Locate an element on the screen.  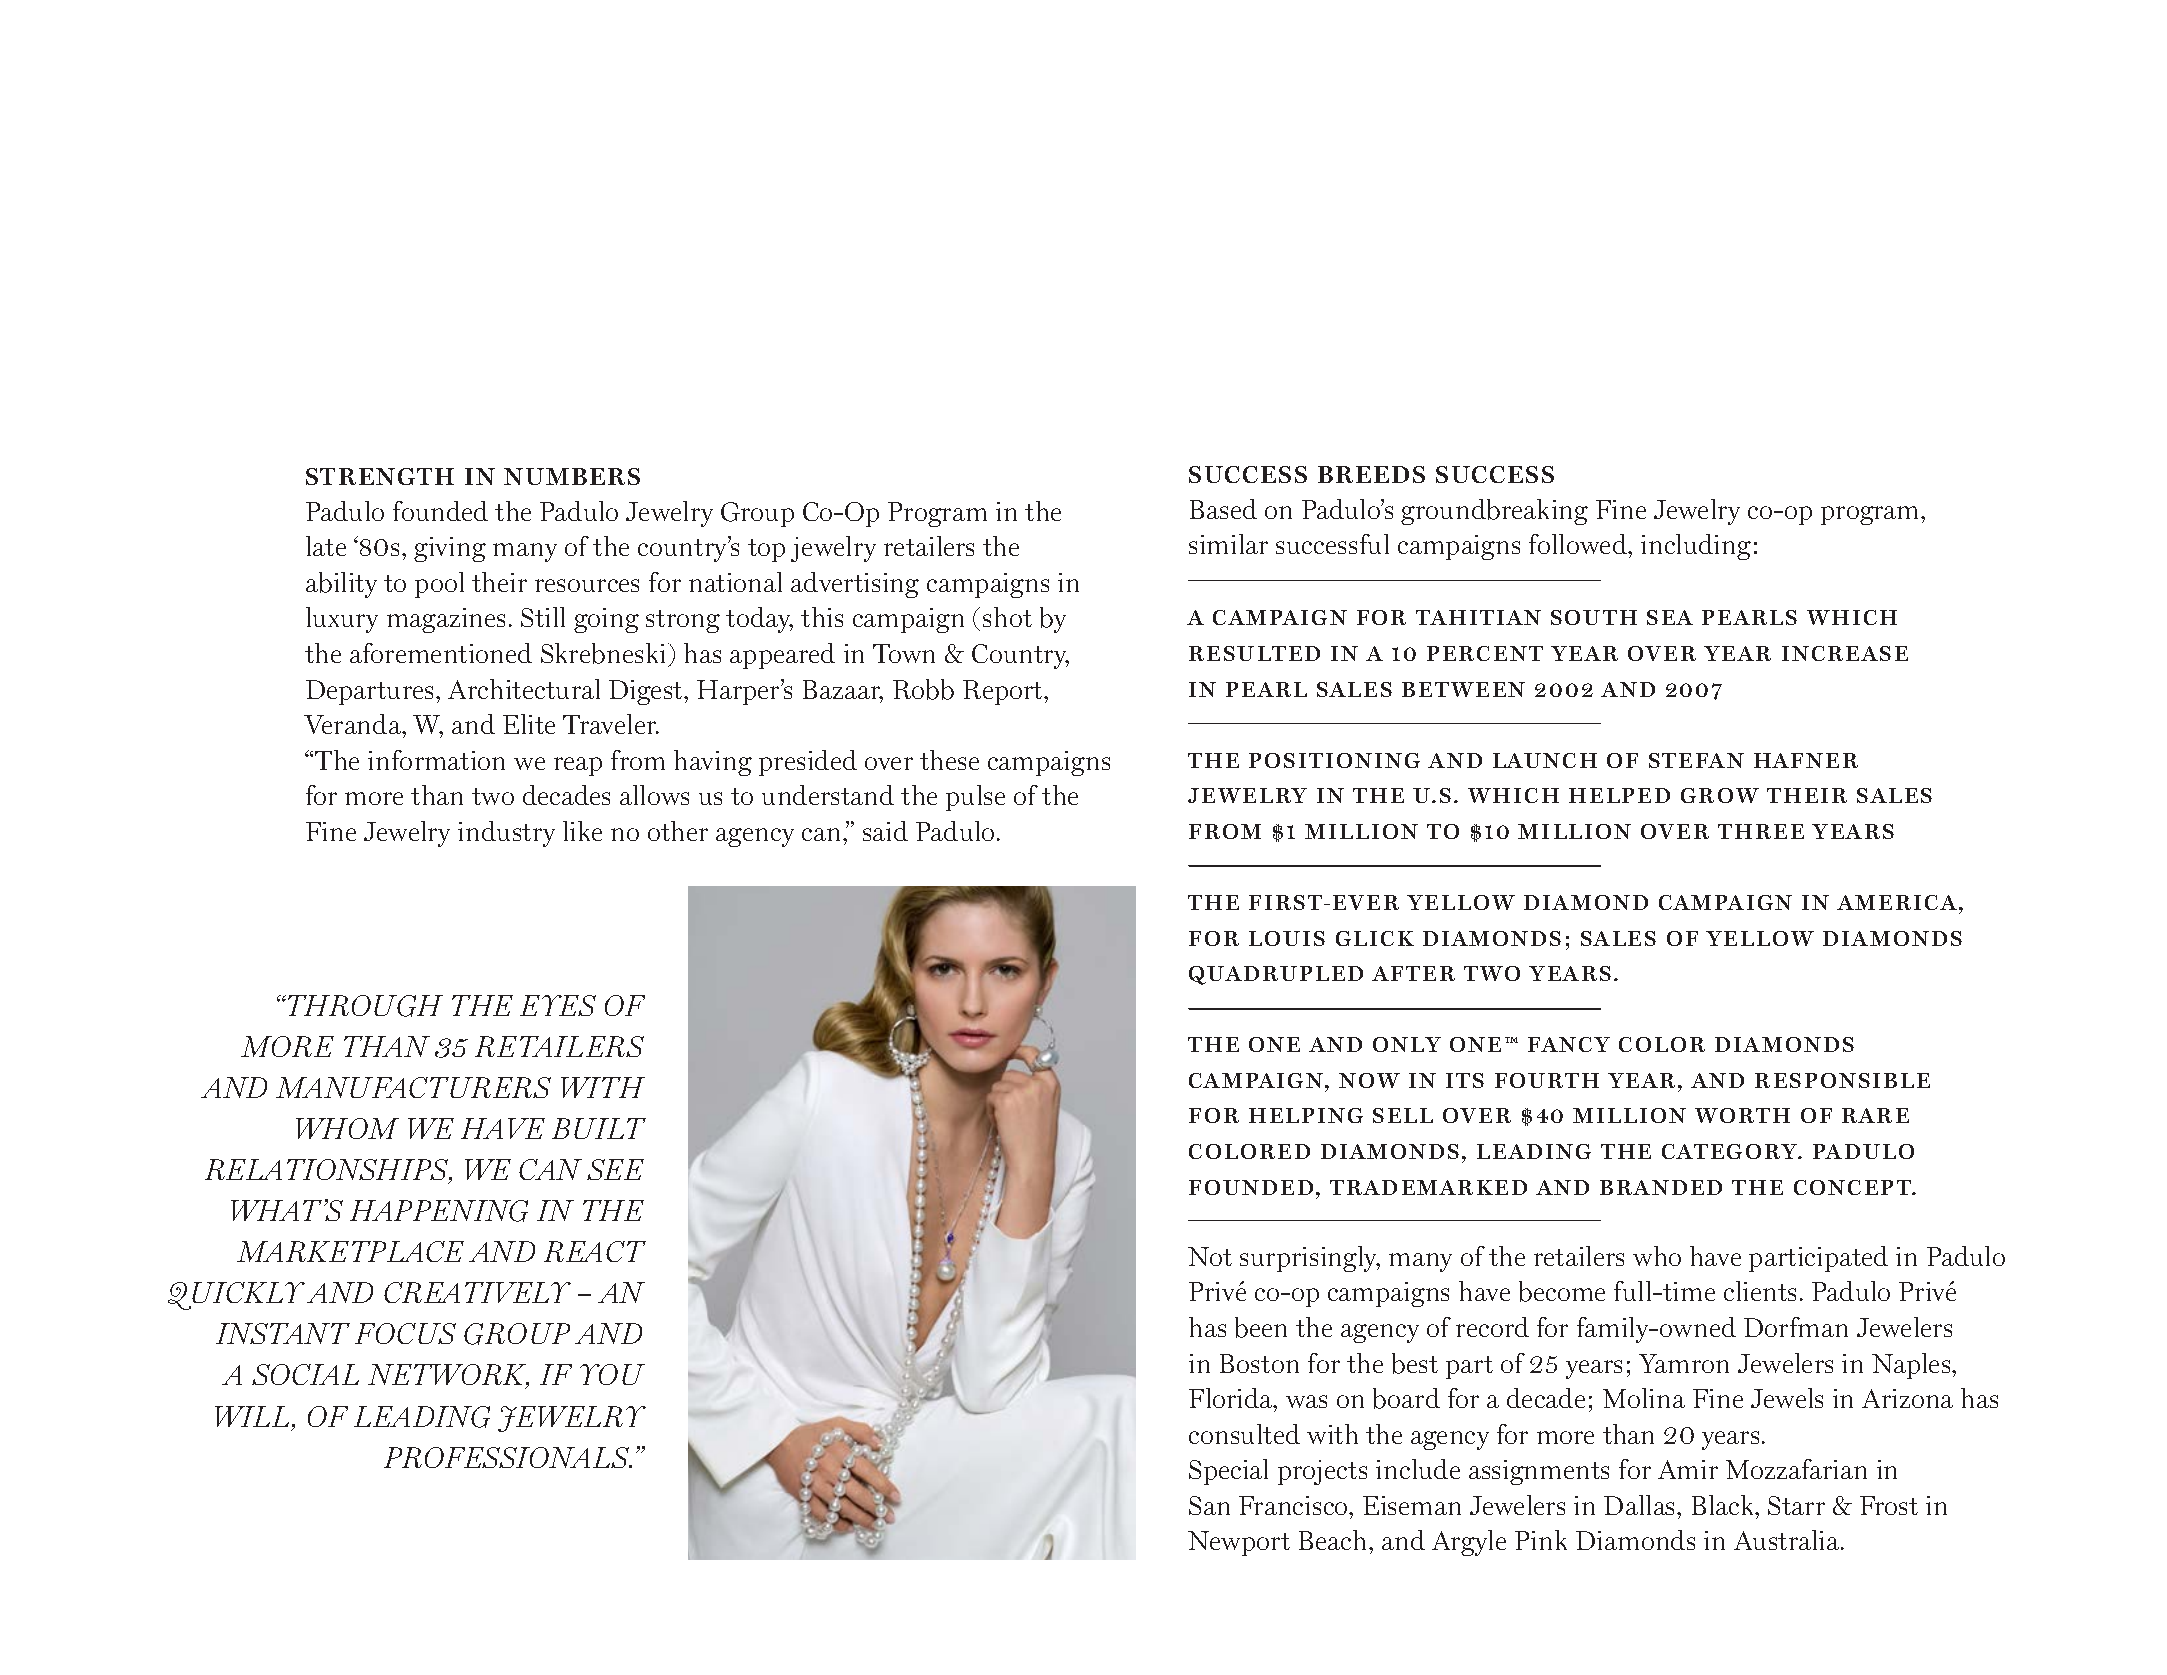
PROFESSIONALS is located at coordinates (508, 1457).
